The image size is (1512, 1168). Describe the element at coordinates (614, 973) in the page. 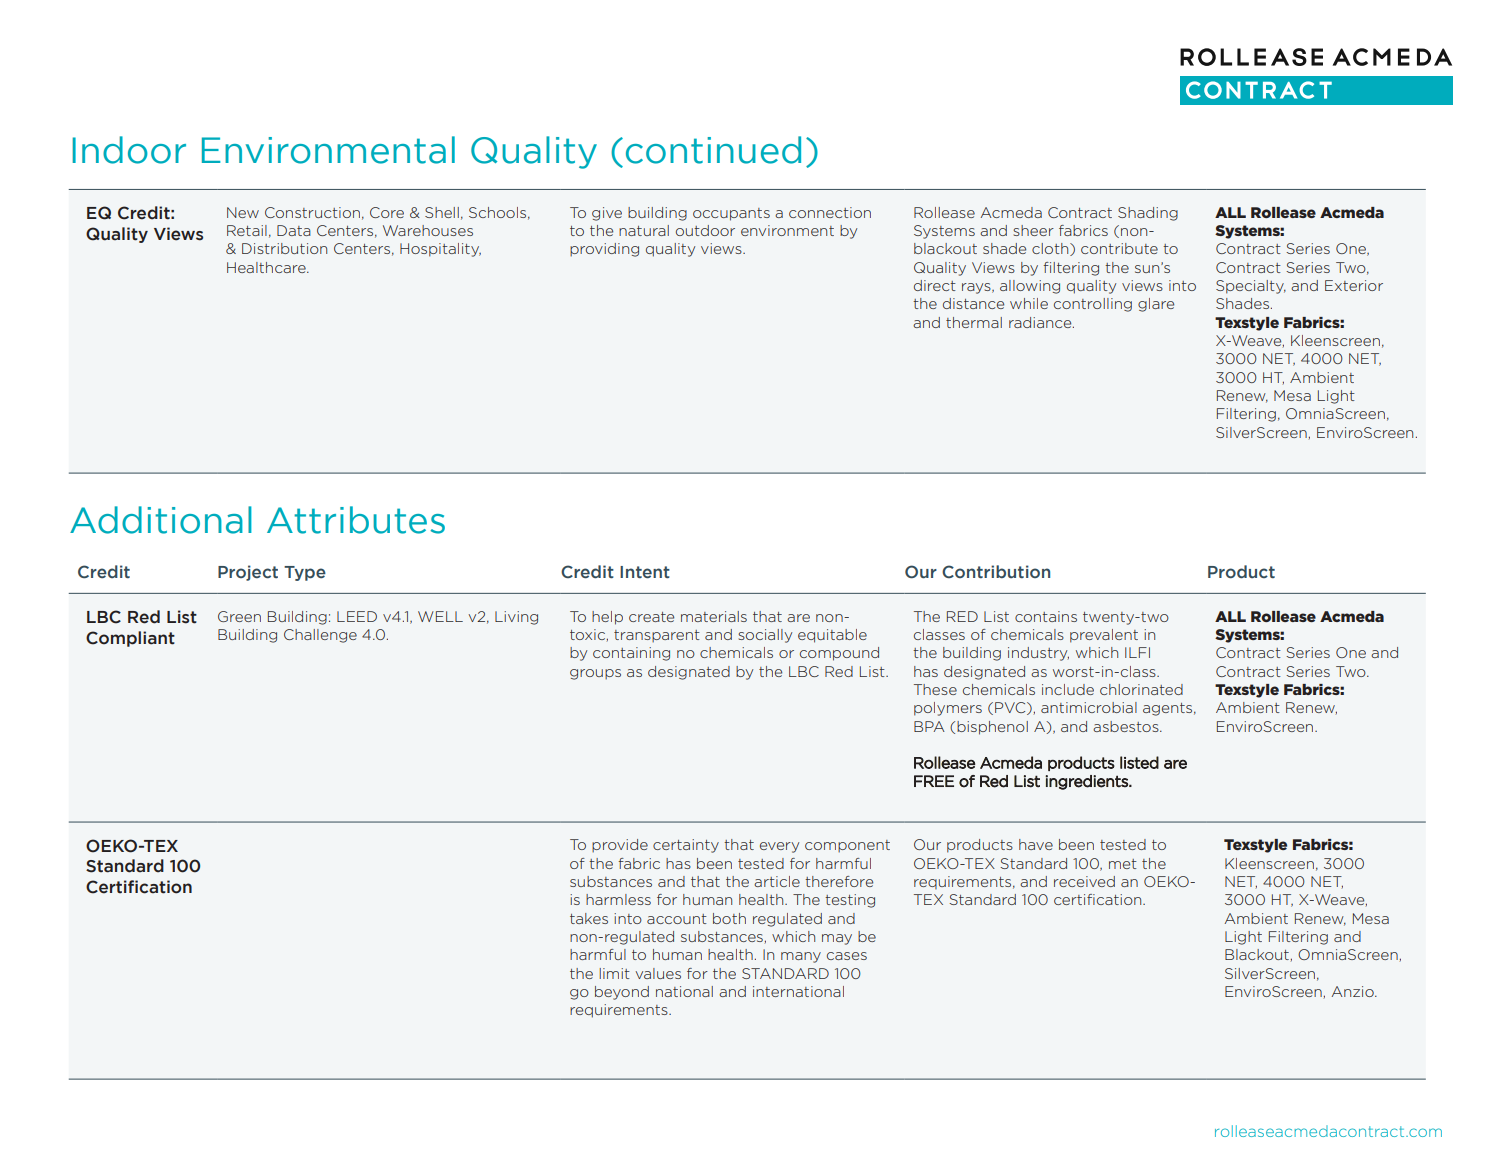

I see `limit` at that location.
